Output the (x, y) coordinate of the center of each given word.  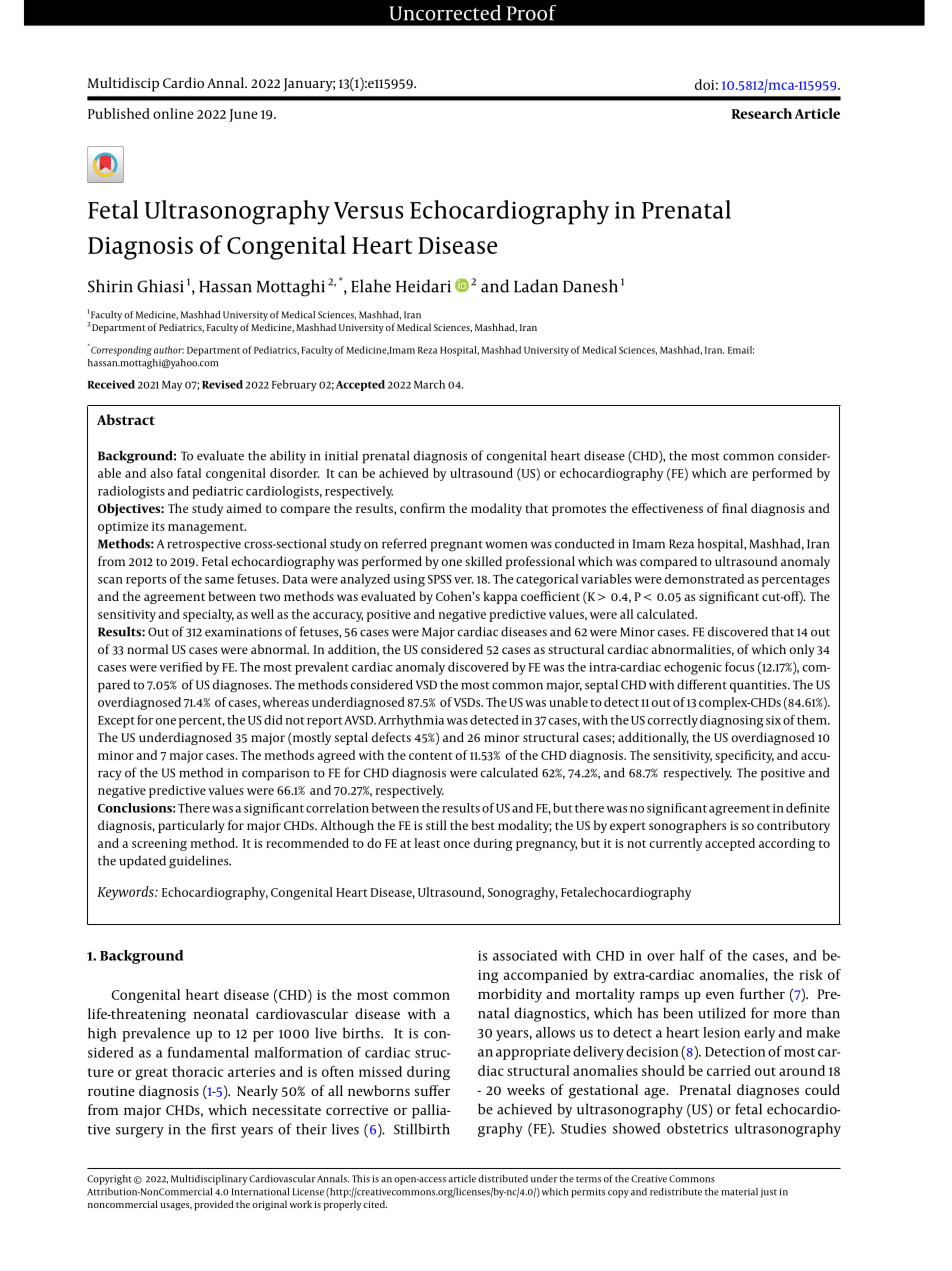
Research (762, 113)
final (734, 508)
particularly (191, 826)
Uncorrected (445, 13)
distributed (503, 1179)
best (483, 825)
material (739, 1192)
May (172, 386)
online (173, 113)
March (429, 384)
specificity (744, 756)
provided (214, 1205)
